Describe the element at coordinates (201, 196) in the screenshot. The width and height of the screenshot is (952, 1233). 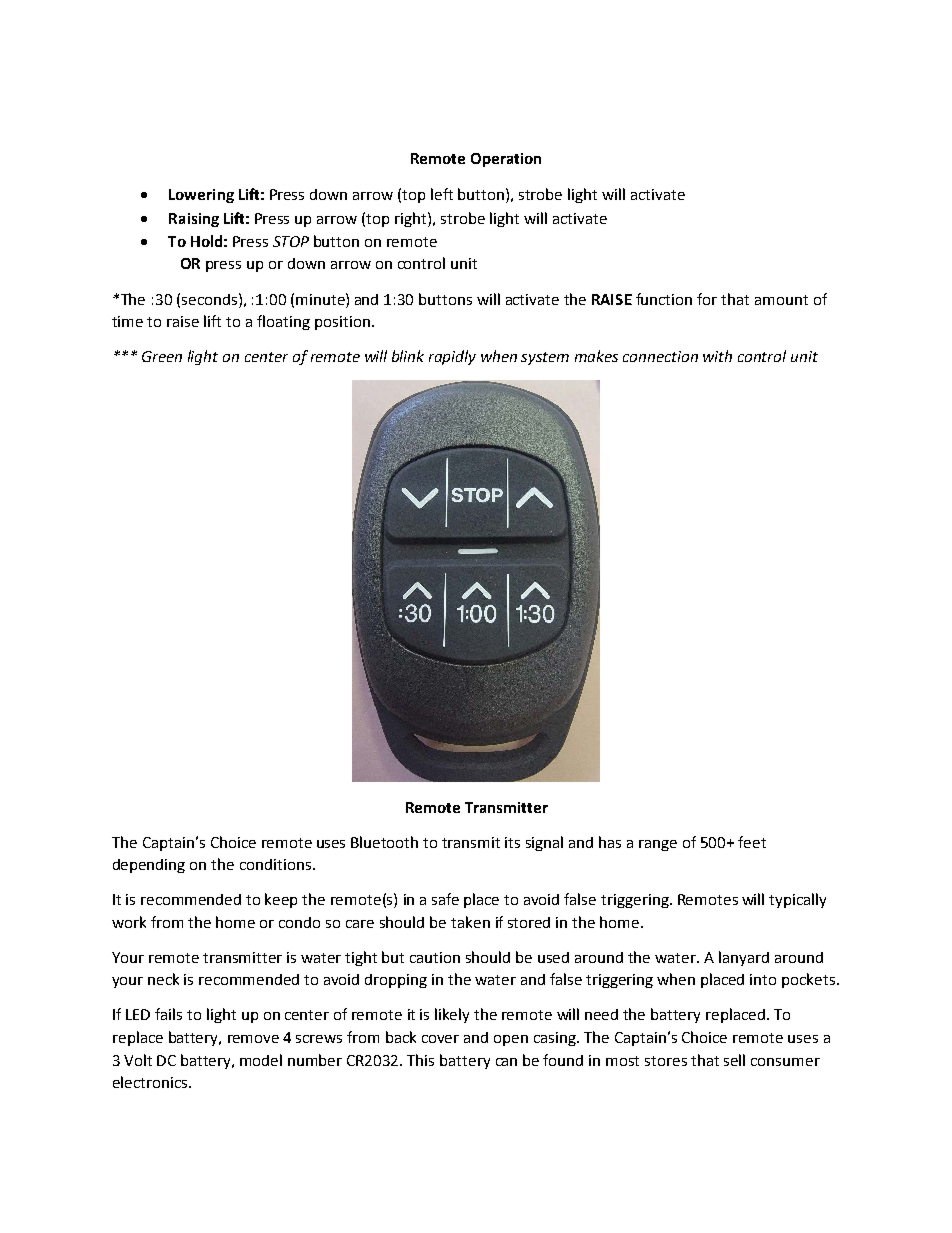
I see `Lowering` at that location.
